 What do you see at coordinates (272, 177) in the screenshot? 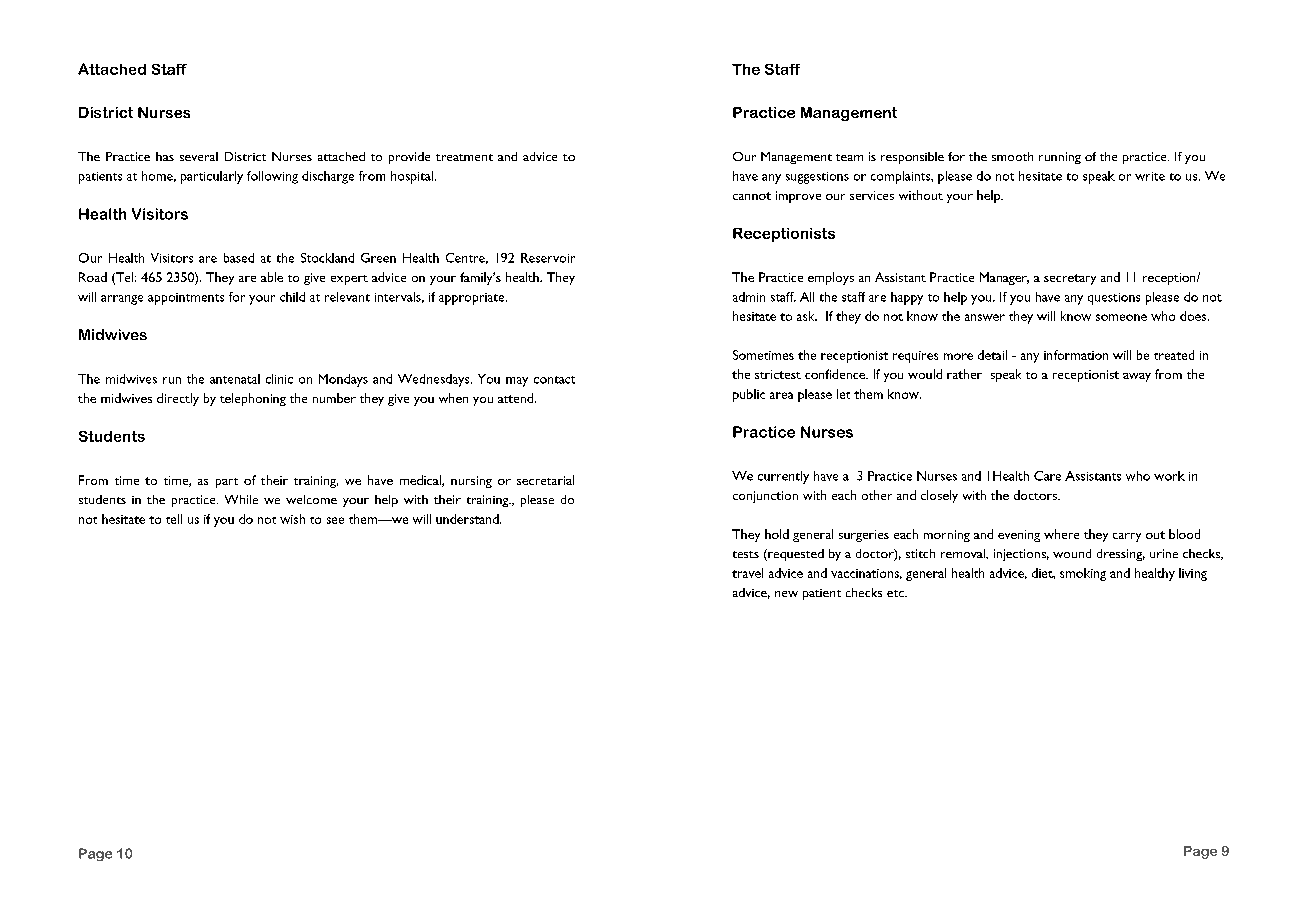
I see `following` at bounding box center [272, 177].
